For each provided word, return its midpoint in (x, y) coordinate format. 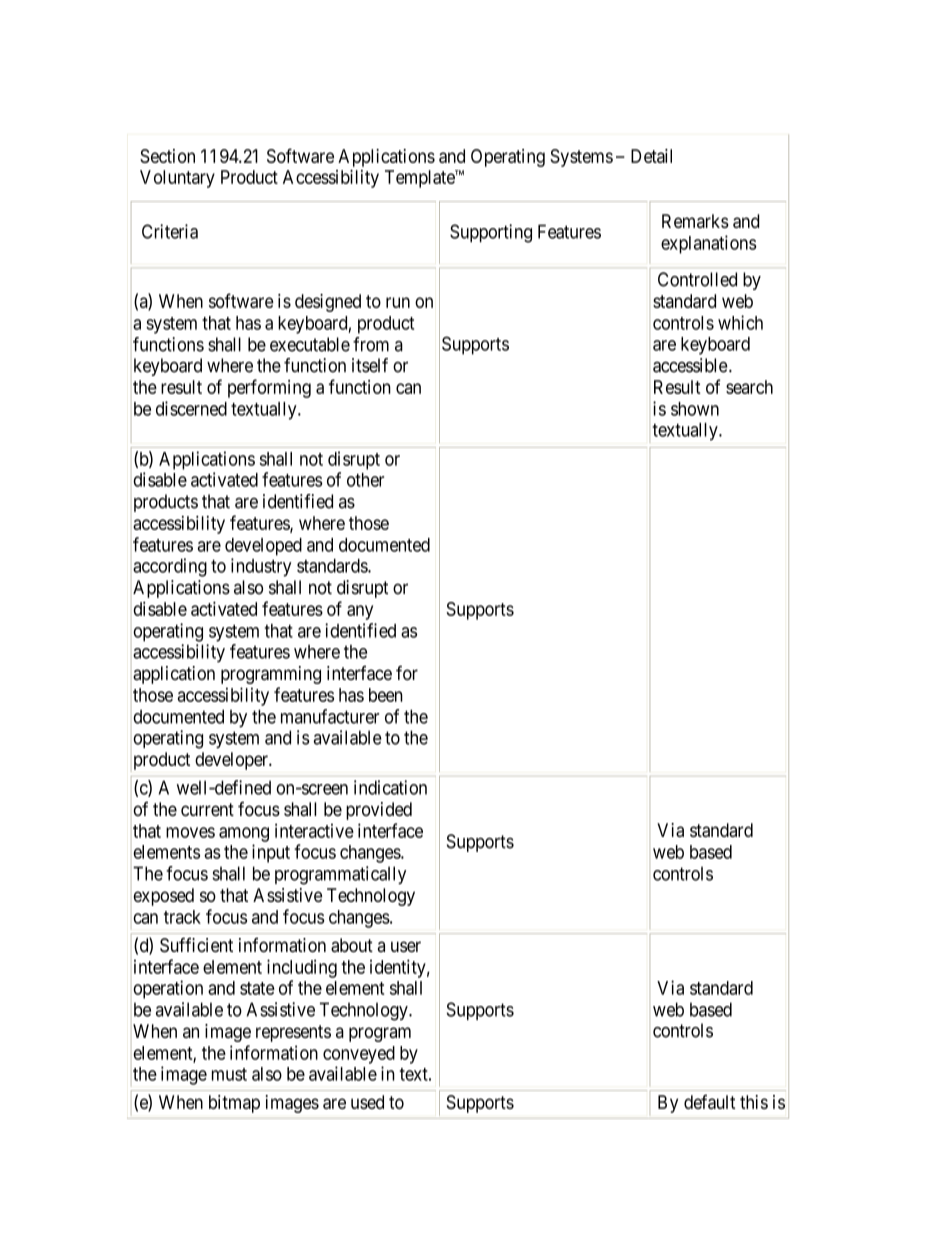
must (229, 1074)
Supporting (491, 233)
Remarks (695, 221)
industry (261, 567)
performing (269, 388)
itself (370, 365)
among (244, 834)
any (360, 612)
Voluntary (177, 179)
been (386, 695)
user (406, 947)
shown (695, 409)
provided (379, 811)
